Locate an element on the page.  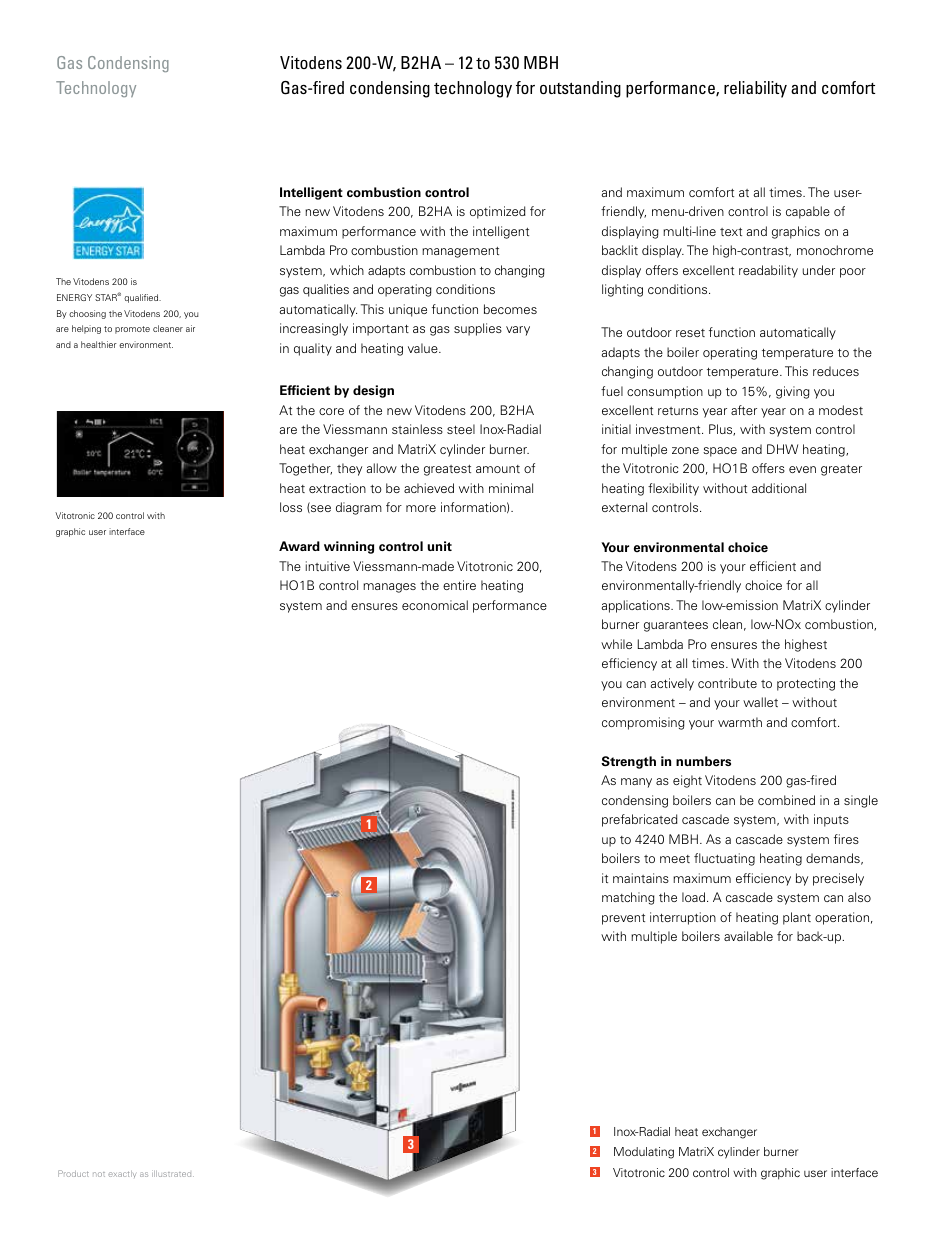
exactly is located at coordinates (122, 1174).
